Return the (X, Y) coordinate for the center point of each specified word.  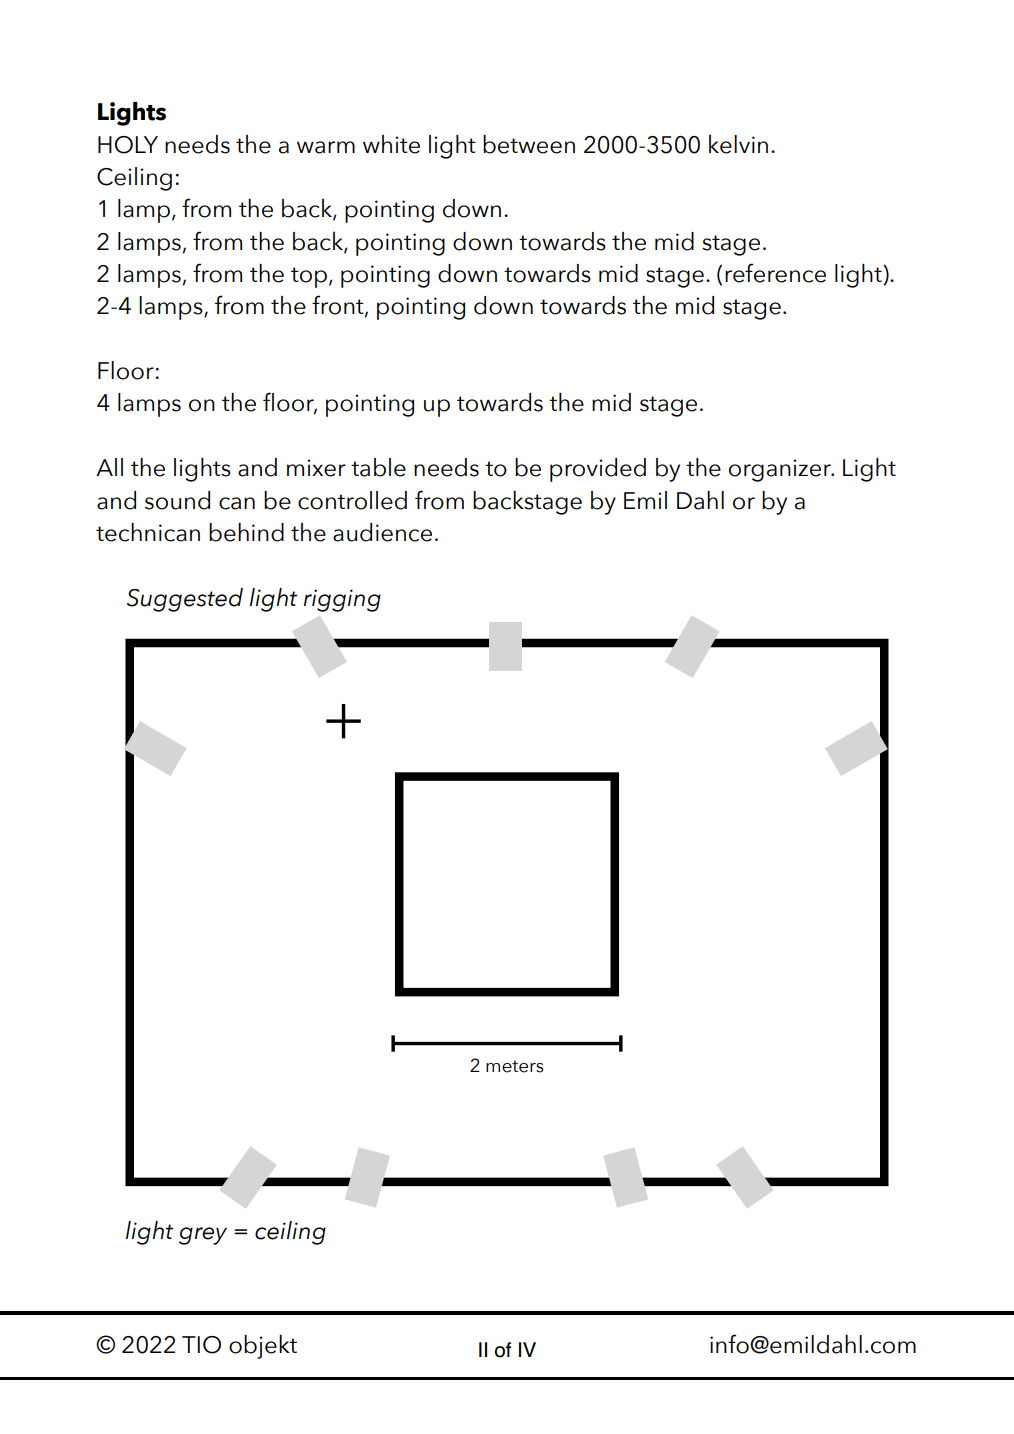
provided (598, 470)
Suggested (185, 600)
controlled (352, 500)
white (391, 144)
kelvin (738, 144)
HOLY (128, 145)
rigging (342, 600)
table (378, 467)
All (109, 467)
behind (246, 532)
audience (382, 532)
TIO (201, 1345)
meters (515, 1066)
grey (203, 1236)
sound (177, 500)
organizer (781, 470)
